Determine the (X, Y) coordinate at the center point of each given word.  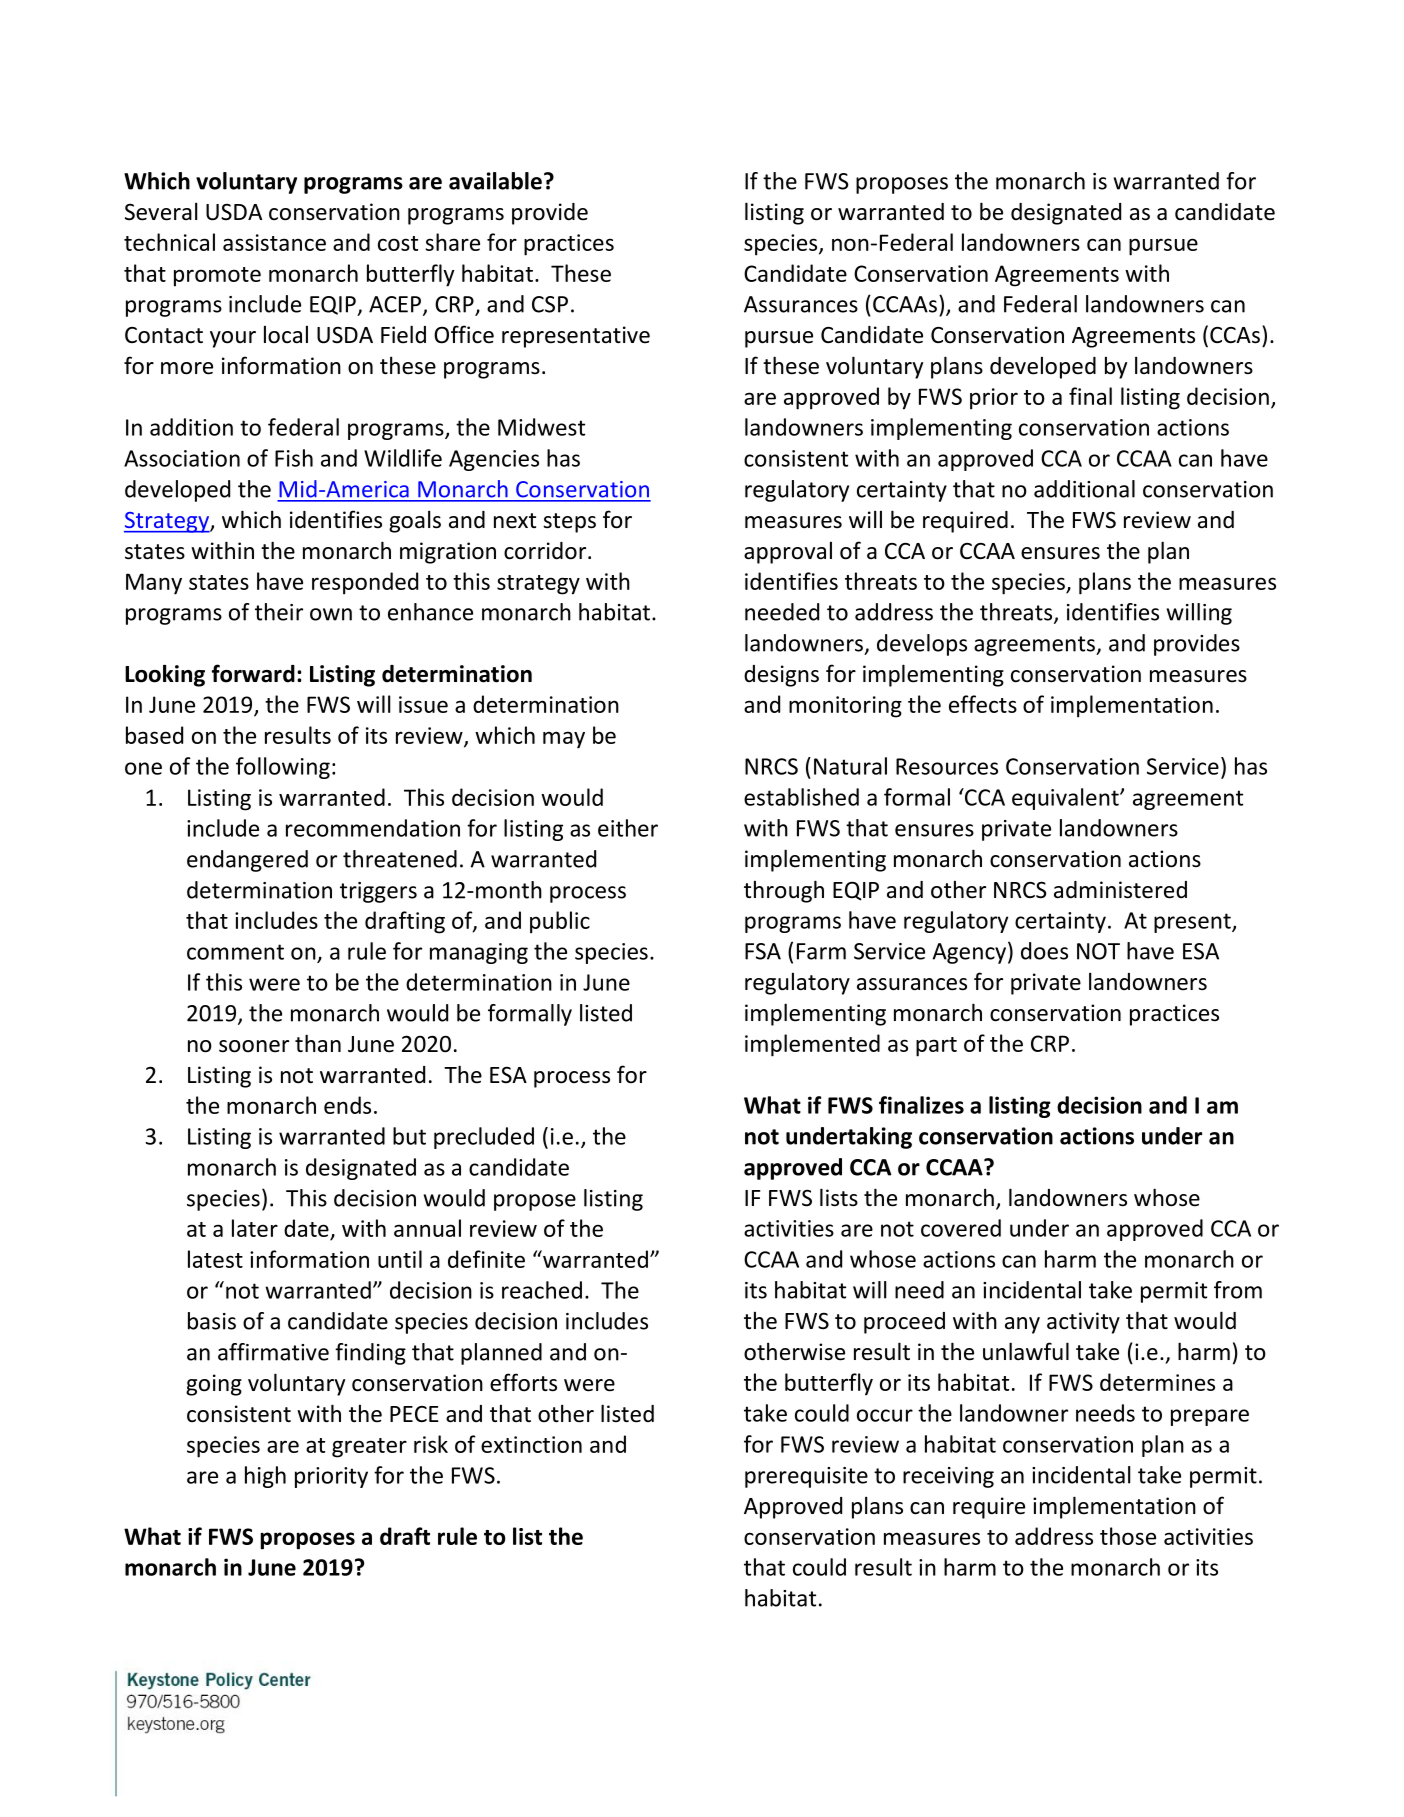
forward (253, 673)
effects (983, 704)
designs (781, 676)
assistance (274, 242)
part (936, 1047)
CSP (550, 304)
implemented (812, 1045)
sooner (254, 1046)
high (265, 1477)
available (495, 181)
